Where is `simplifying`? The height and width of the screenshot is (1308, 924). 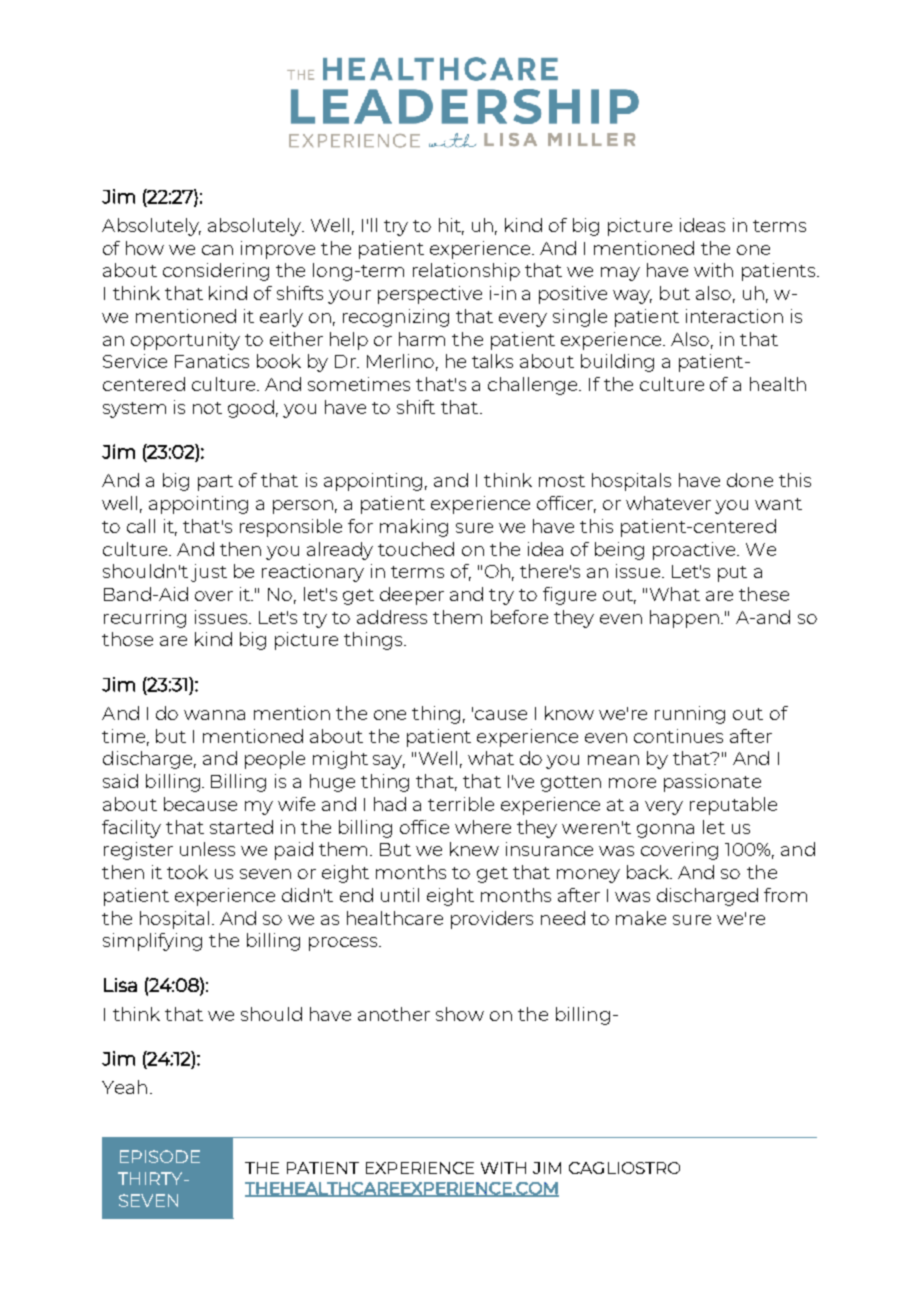
simplifying is located at coordinates (152, 942).
